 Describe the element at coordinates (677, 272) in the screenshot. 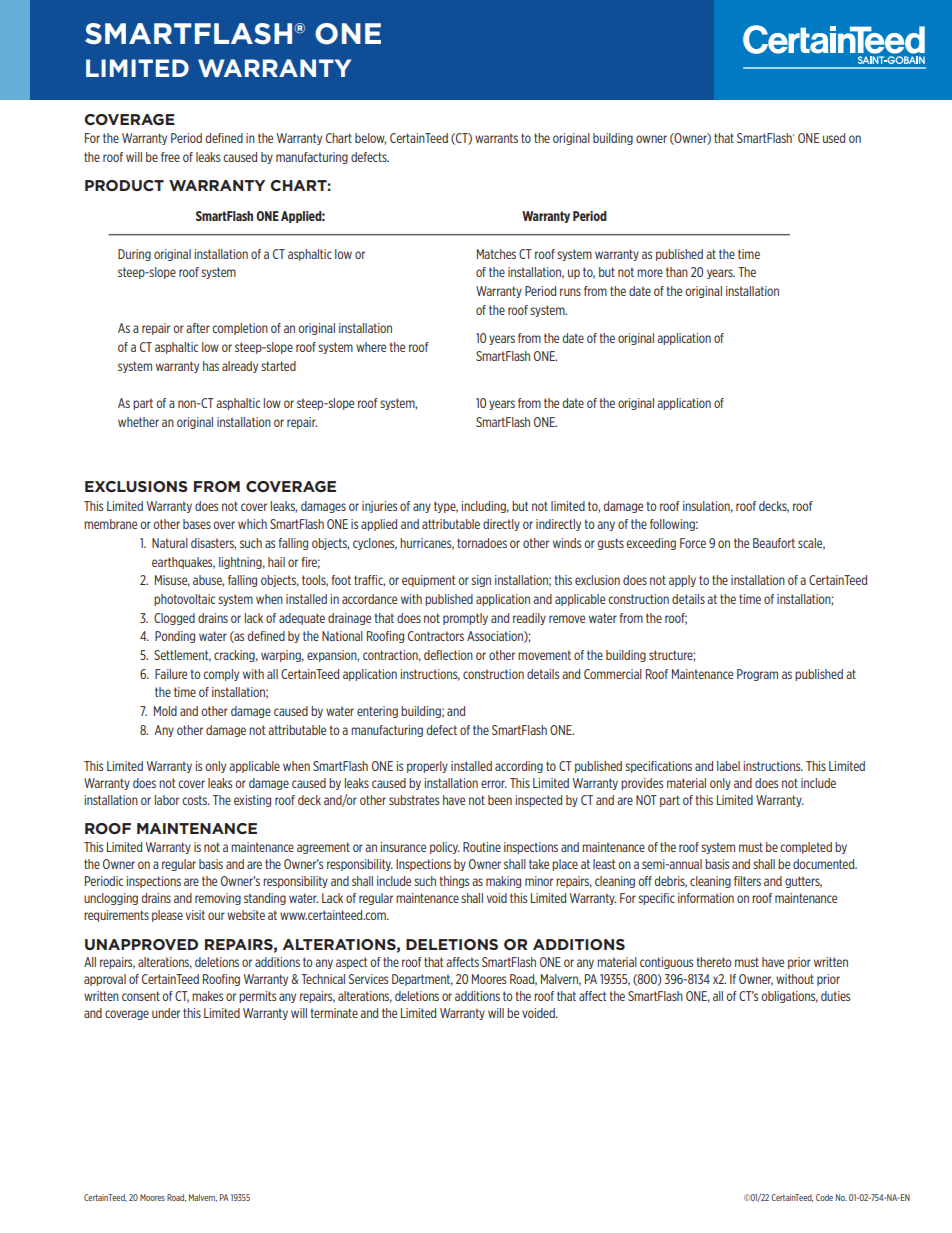

I see `than` at that location.
